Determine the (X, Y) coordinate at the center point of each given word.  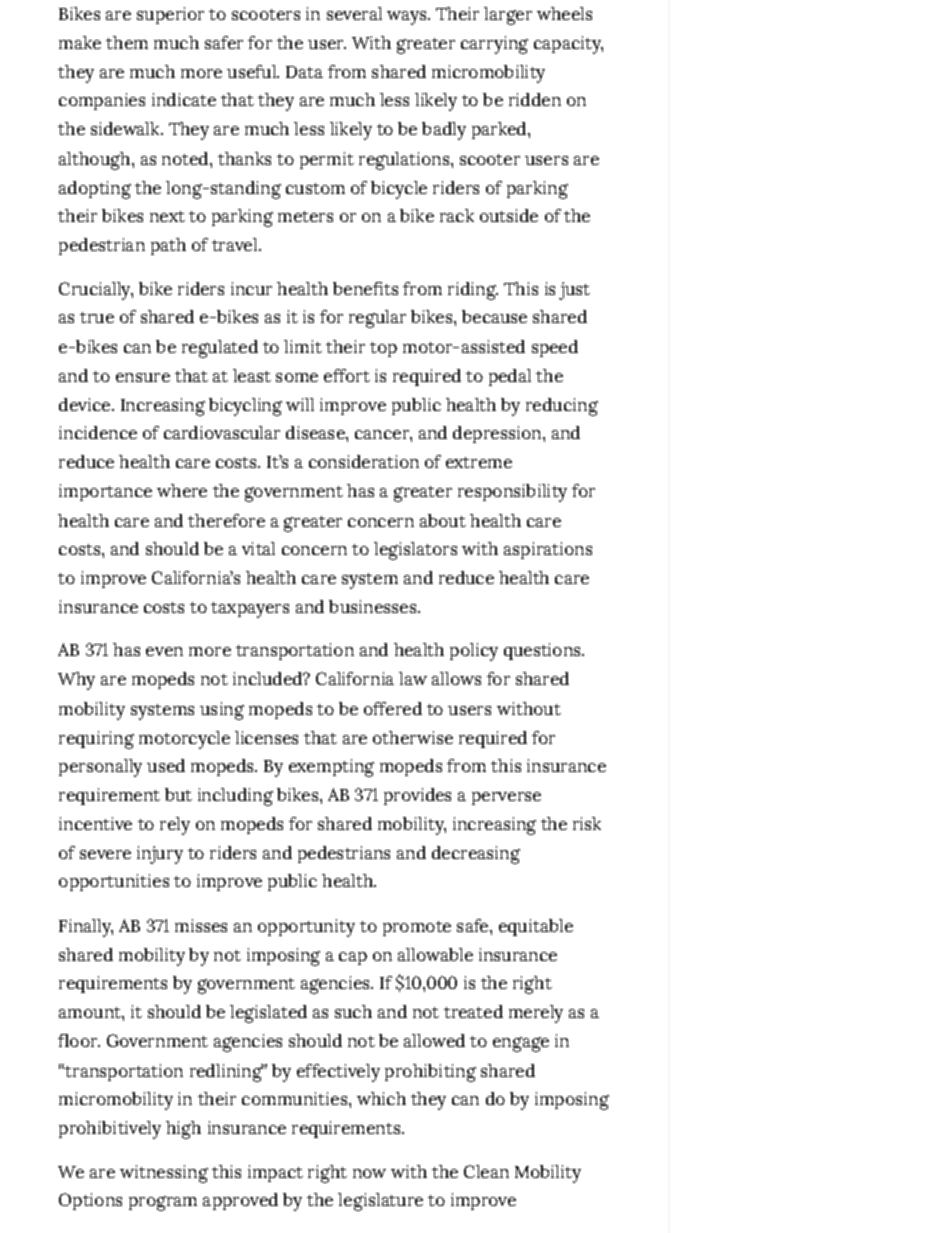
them (127, 42)
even (164, 651)
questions (543, 651)
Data (304, 72)
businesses (374, 606)
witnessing (164, 1174)
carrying (494, 45)
